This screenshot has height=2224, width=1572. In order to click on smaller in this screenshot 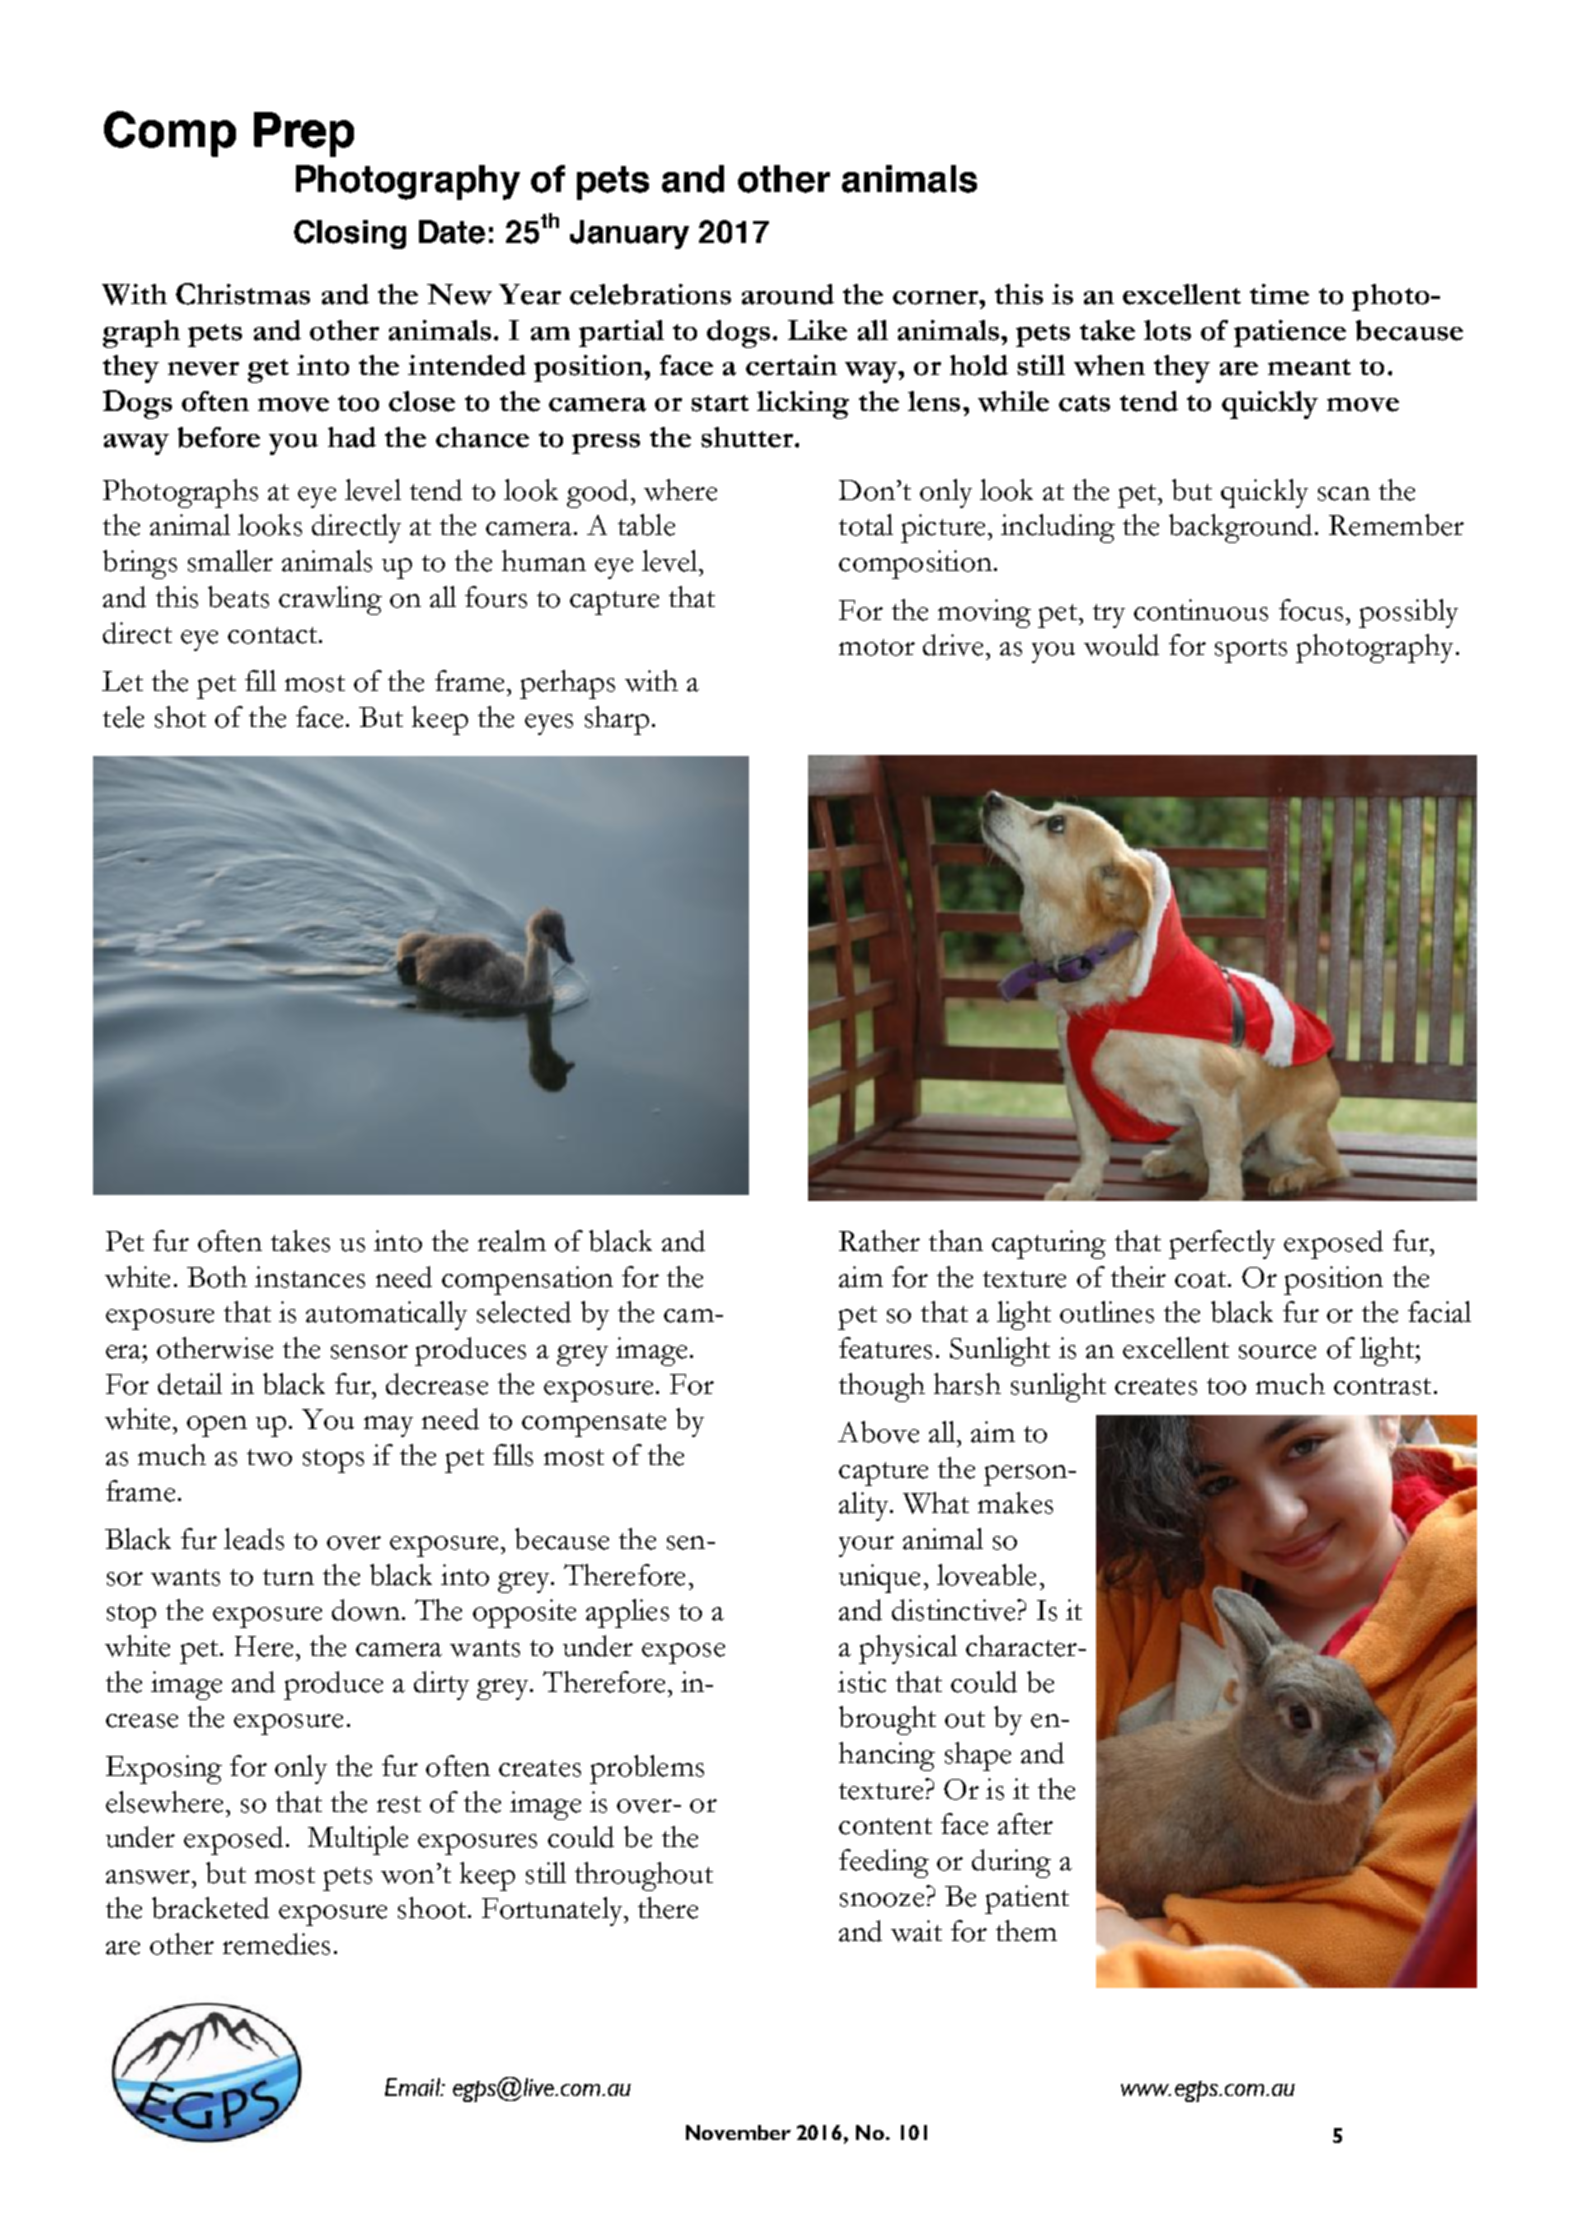, I will do `click(230, 561)`.
